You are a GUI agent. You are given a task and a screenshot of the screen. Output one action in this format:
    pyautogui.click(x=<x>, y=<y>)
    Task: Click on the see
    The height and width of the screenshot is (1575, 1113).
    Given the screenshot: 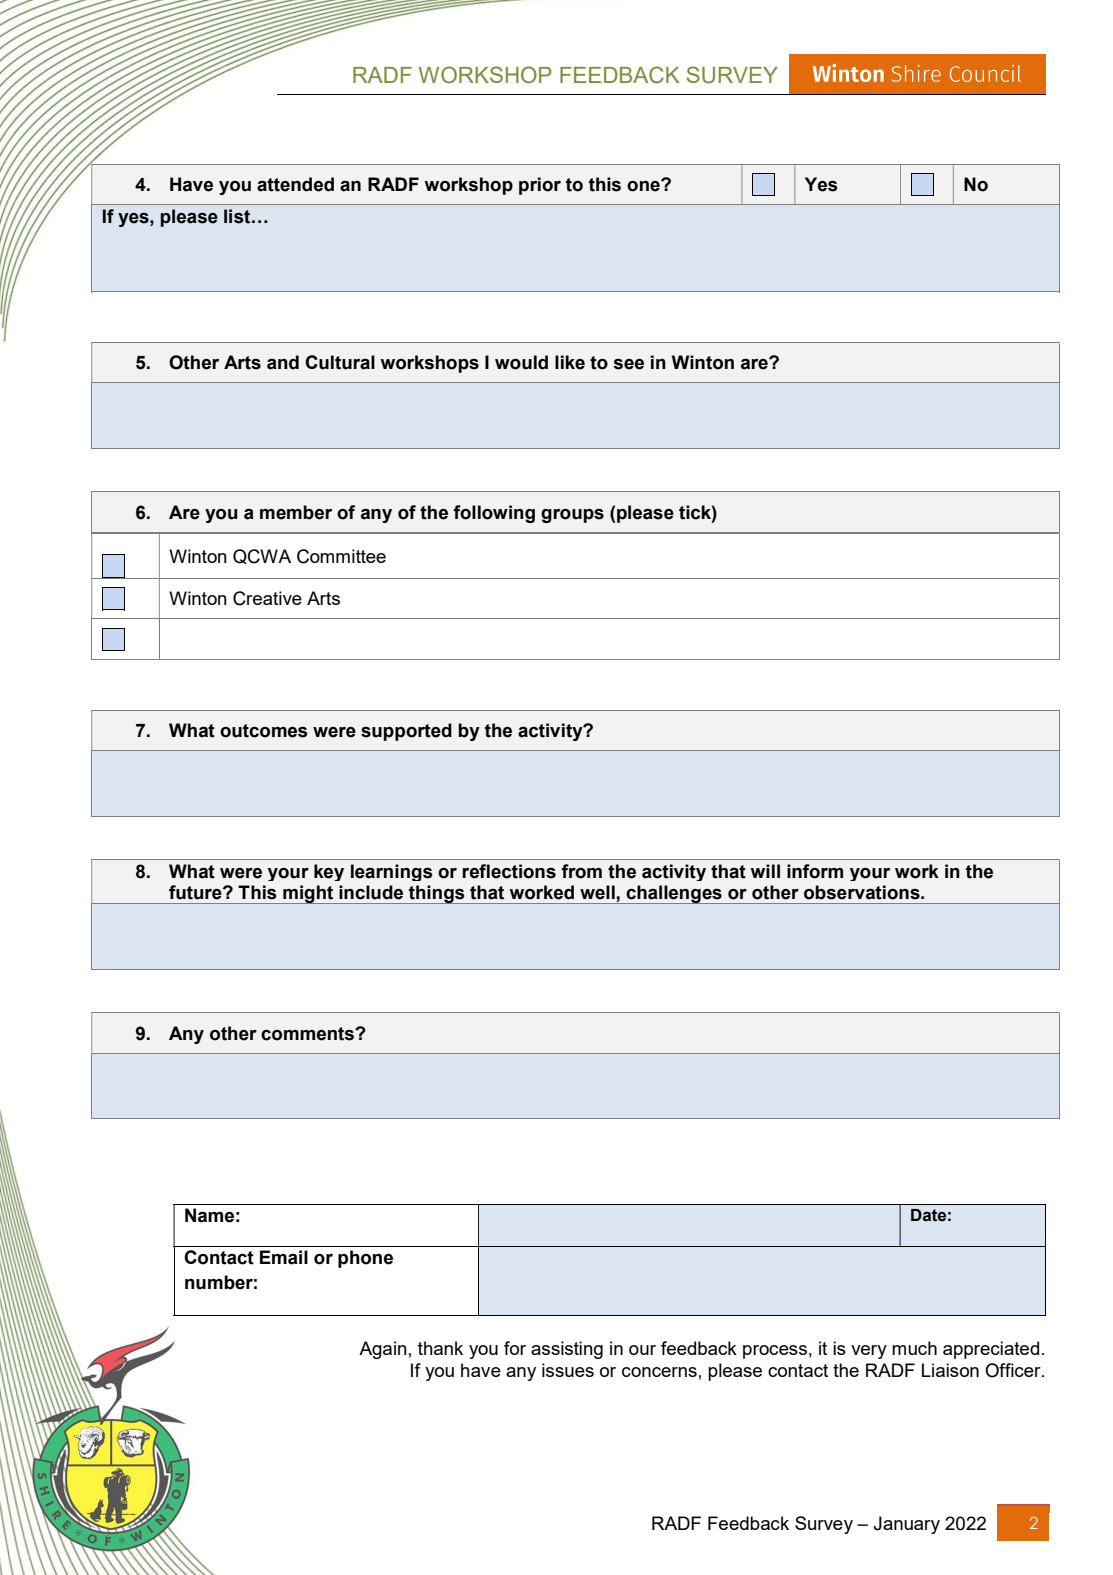 What is the action you would take?
    pyautogui.click(x=629, y=364)
